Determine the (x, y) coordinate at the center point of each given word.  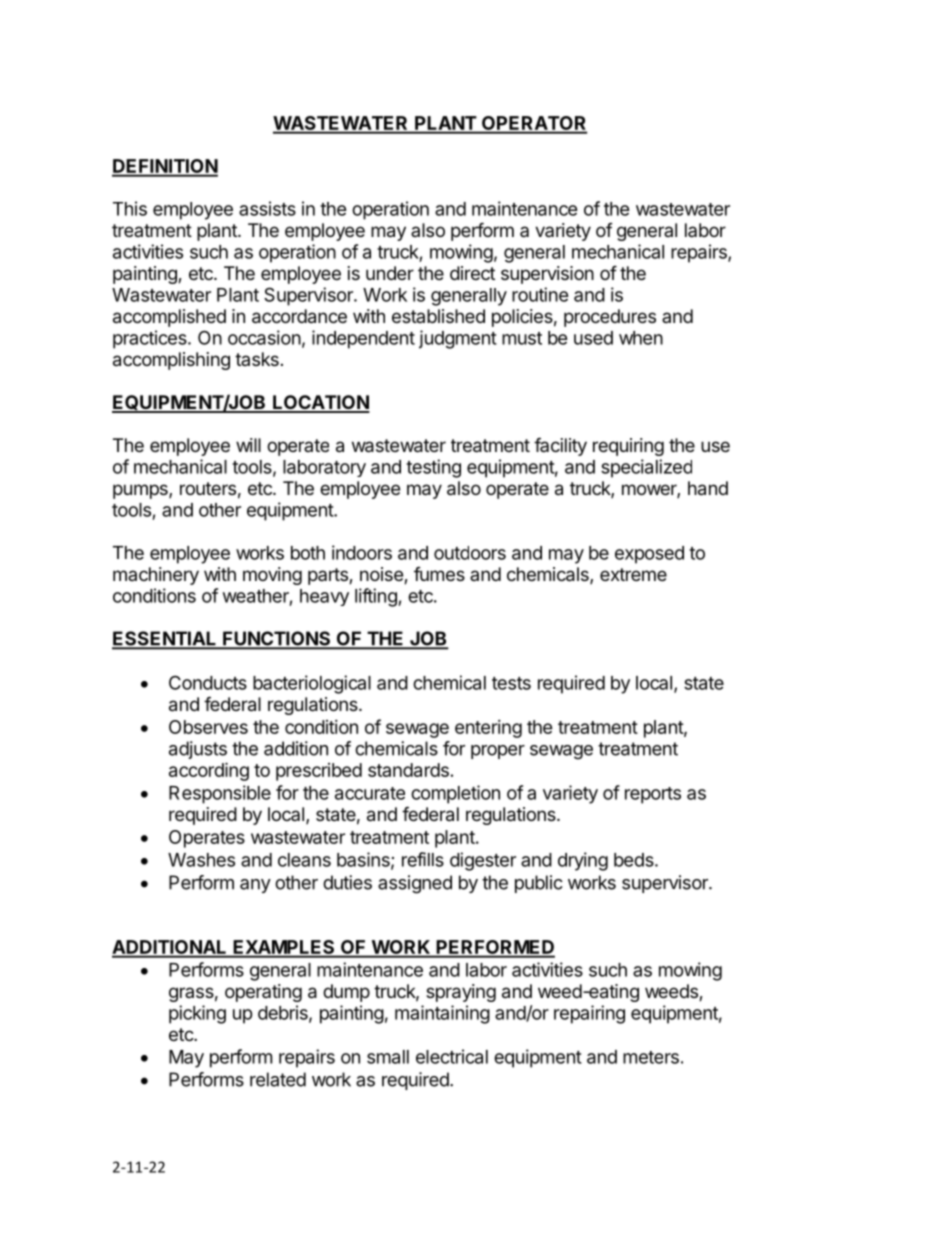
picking (197, 1014)
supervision (547, 275)
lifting (377, 597)
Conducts (208, 682)
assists (267, 208)
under (390, 273)
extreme (633, 574)
